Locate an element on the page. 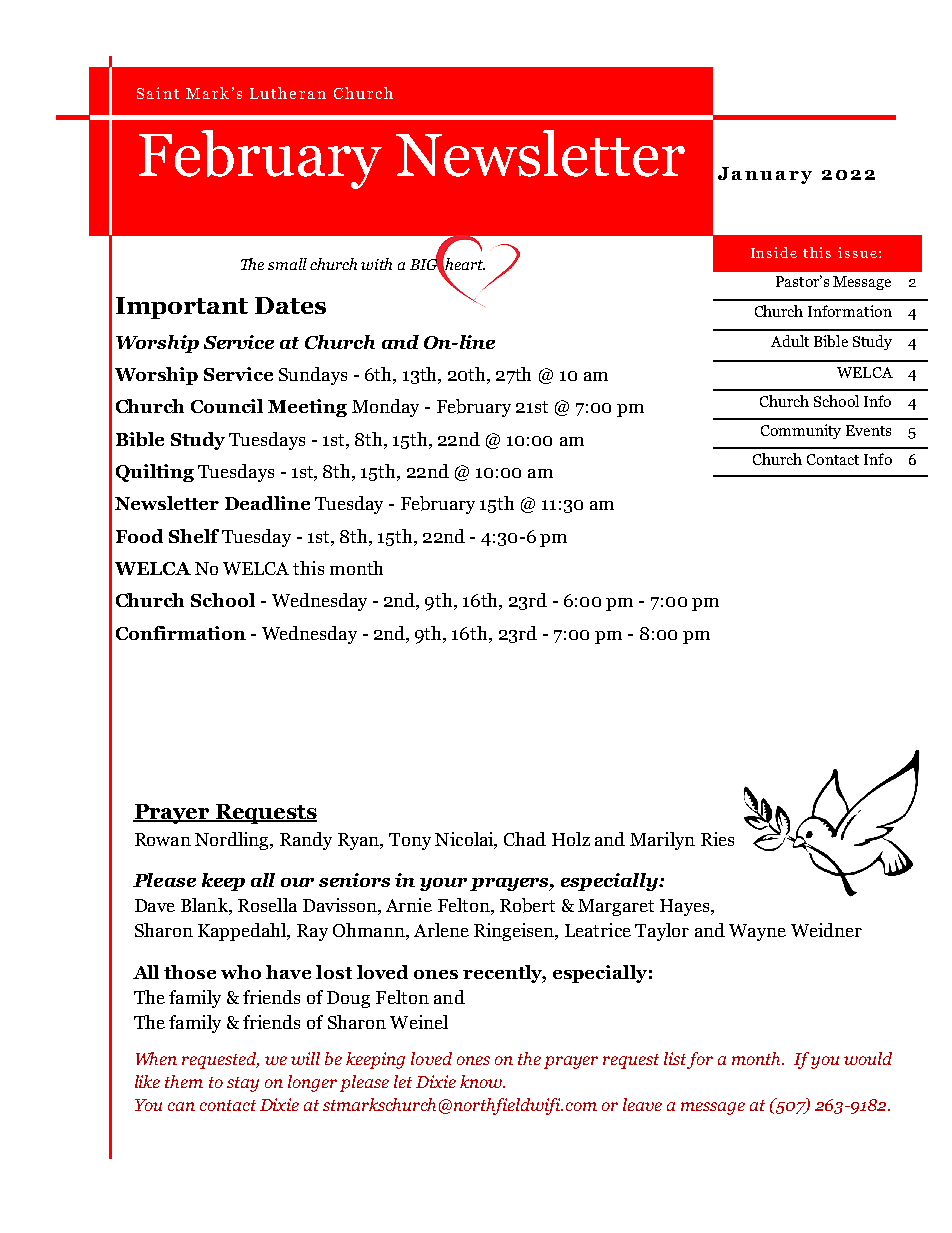 The image size is (952, 1233). Community is located at coordinates (801, 431).
